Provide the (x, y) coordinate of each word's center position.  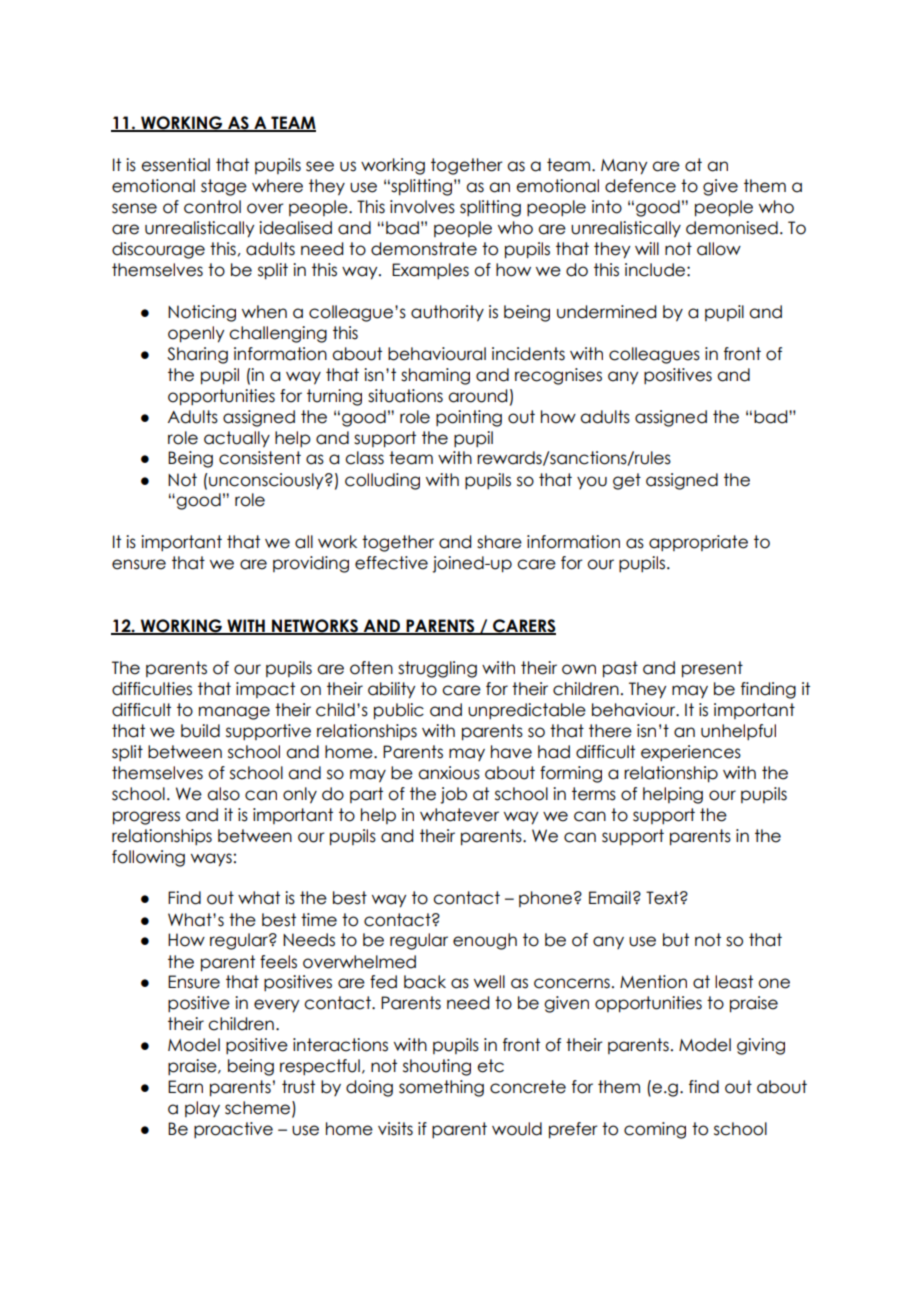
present (712, 669)
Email (610, 898)
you (592, 482)
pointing (469, 418)
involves (422, 207)
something (441, 1088)
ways (211, 860)
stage (224, 187)
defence (640, 186)
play (202, 1109)
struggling (437, 669)
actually (237, 439)
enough (485, 941)
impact (265, 690)
